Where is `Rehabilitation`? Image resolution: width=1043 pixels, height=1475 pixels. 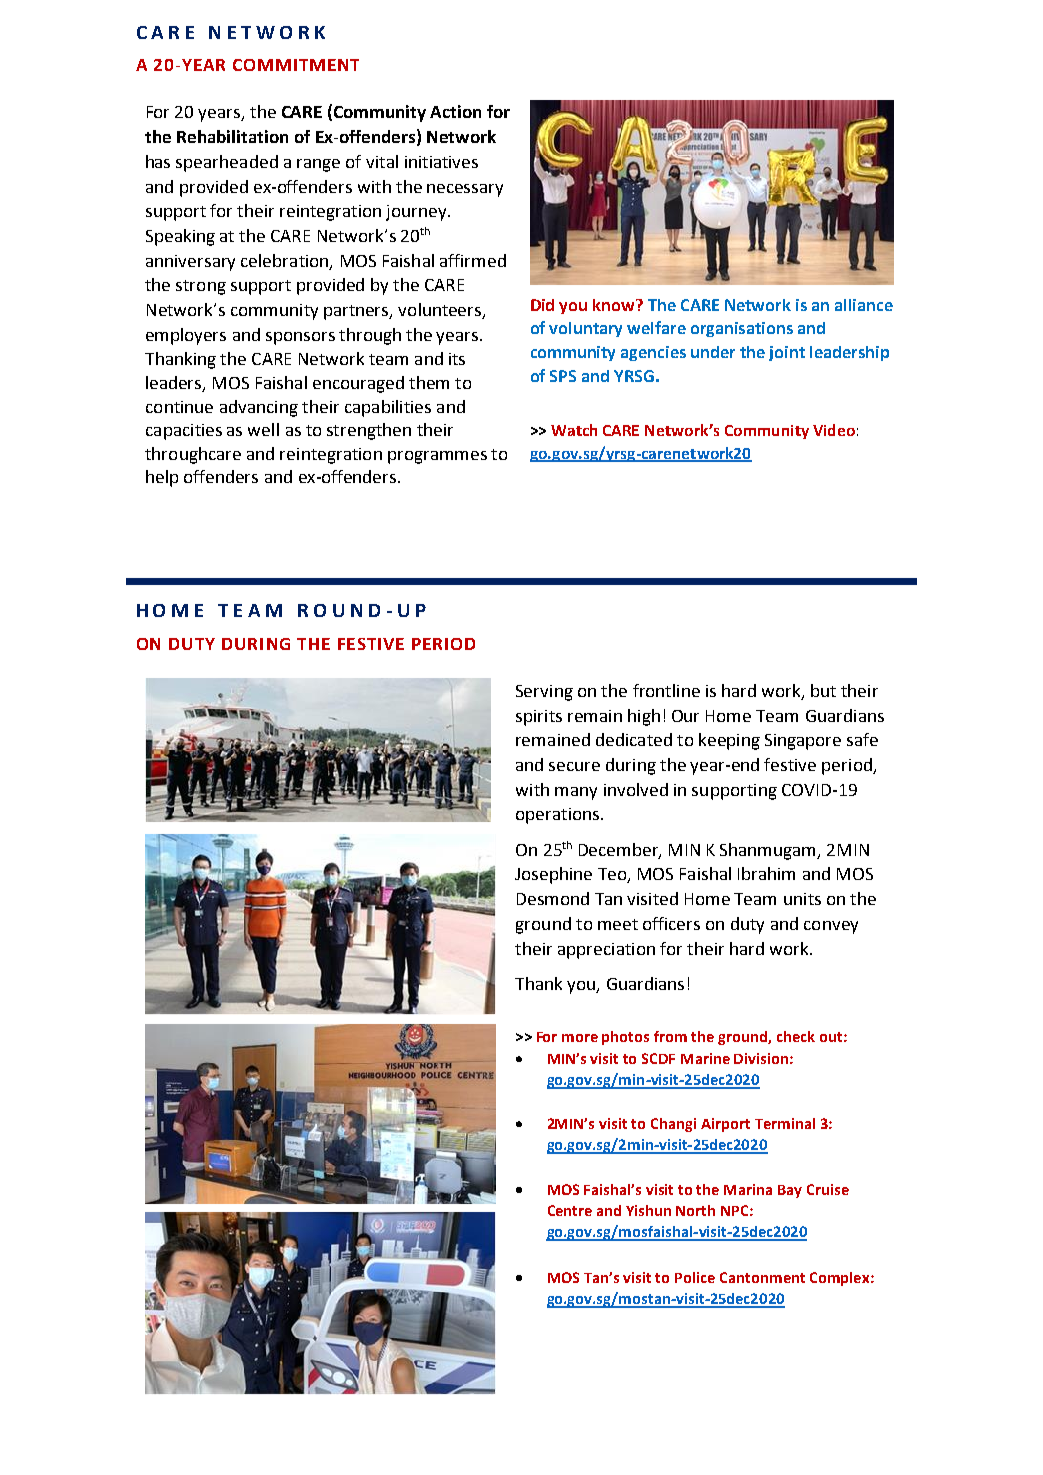 Rehabilitation is located at coordinates (232, 136).
